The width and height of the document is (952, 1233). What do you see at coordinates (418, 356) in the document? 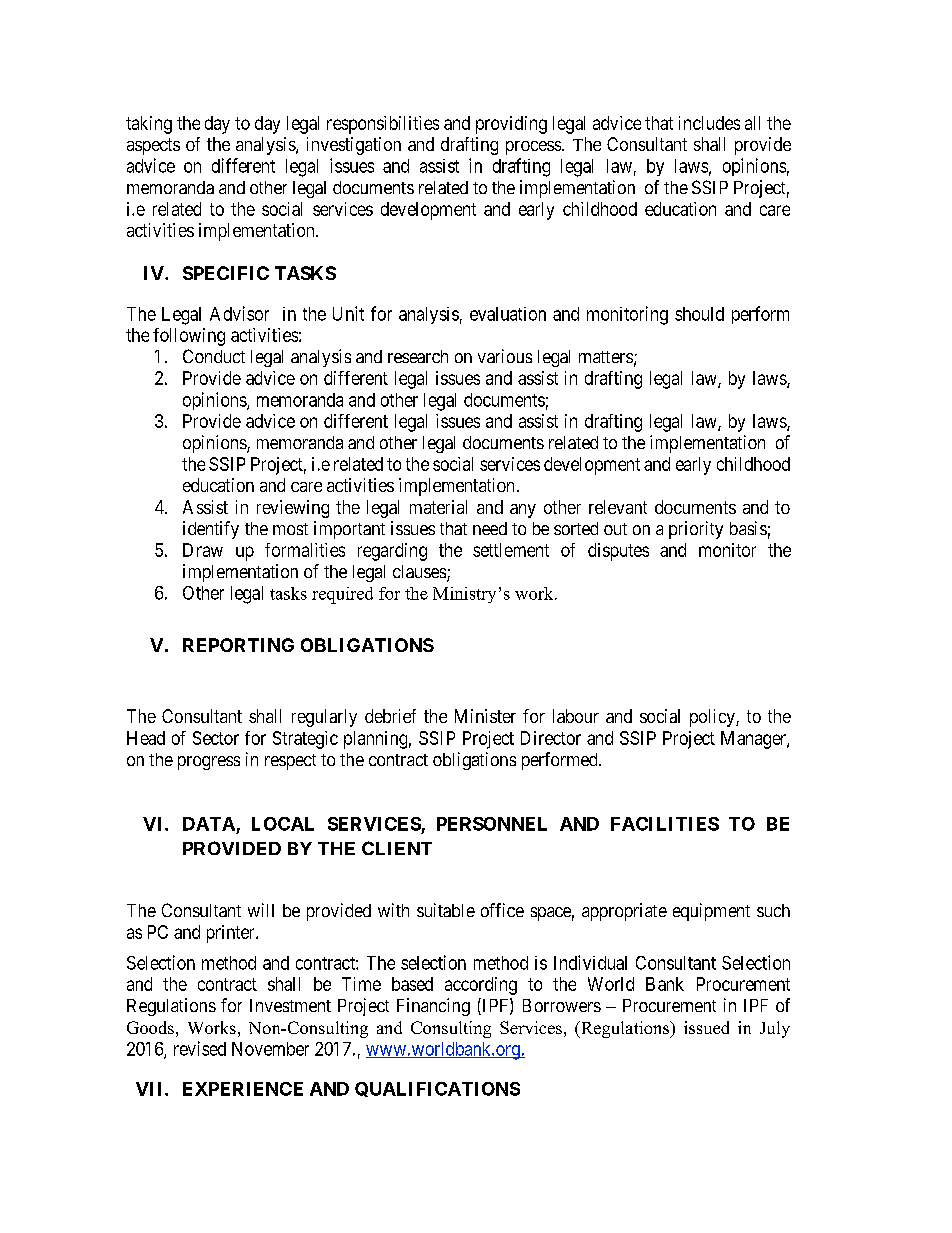
I see `research` at bounding box center [418, 356].
